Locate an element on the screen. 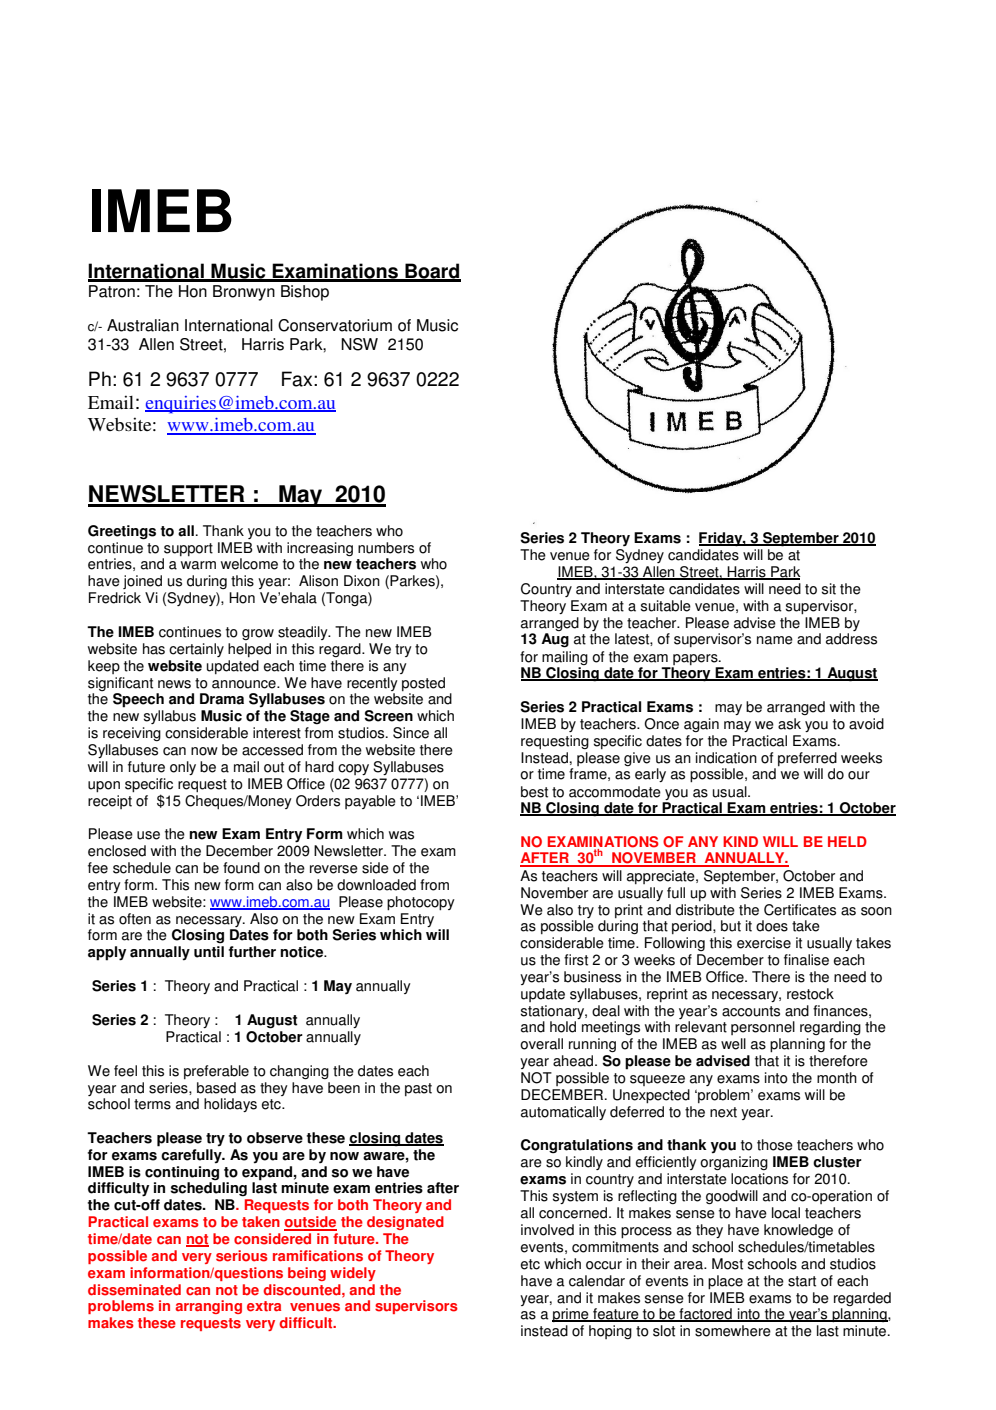  name is located at coordinates (775, 640).
